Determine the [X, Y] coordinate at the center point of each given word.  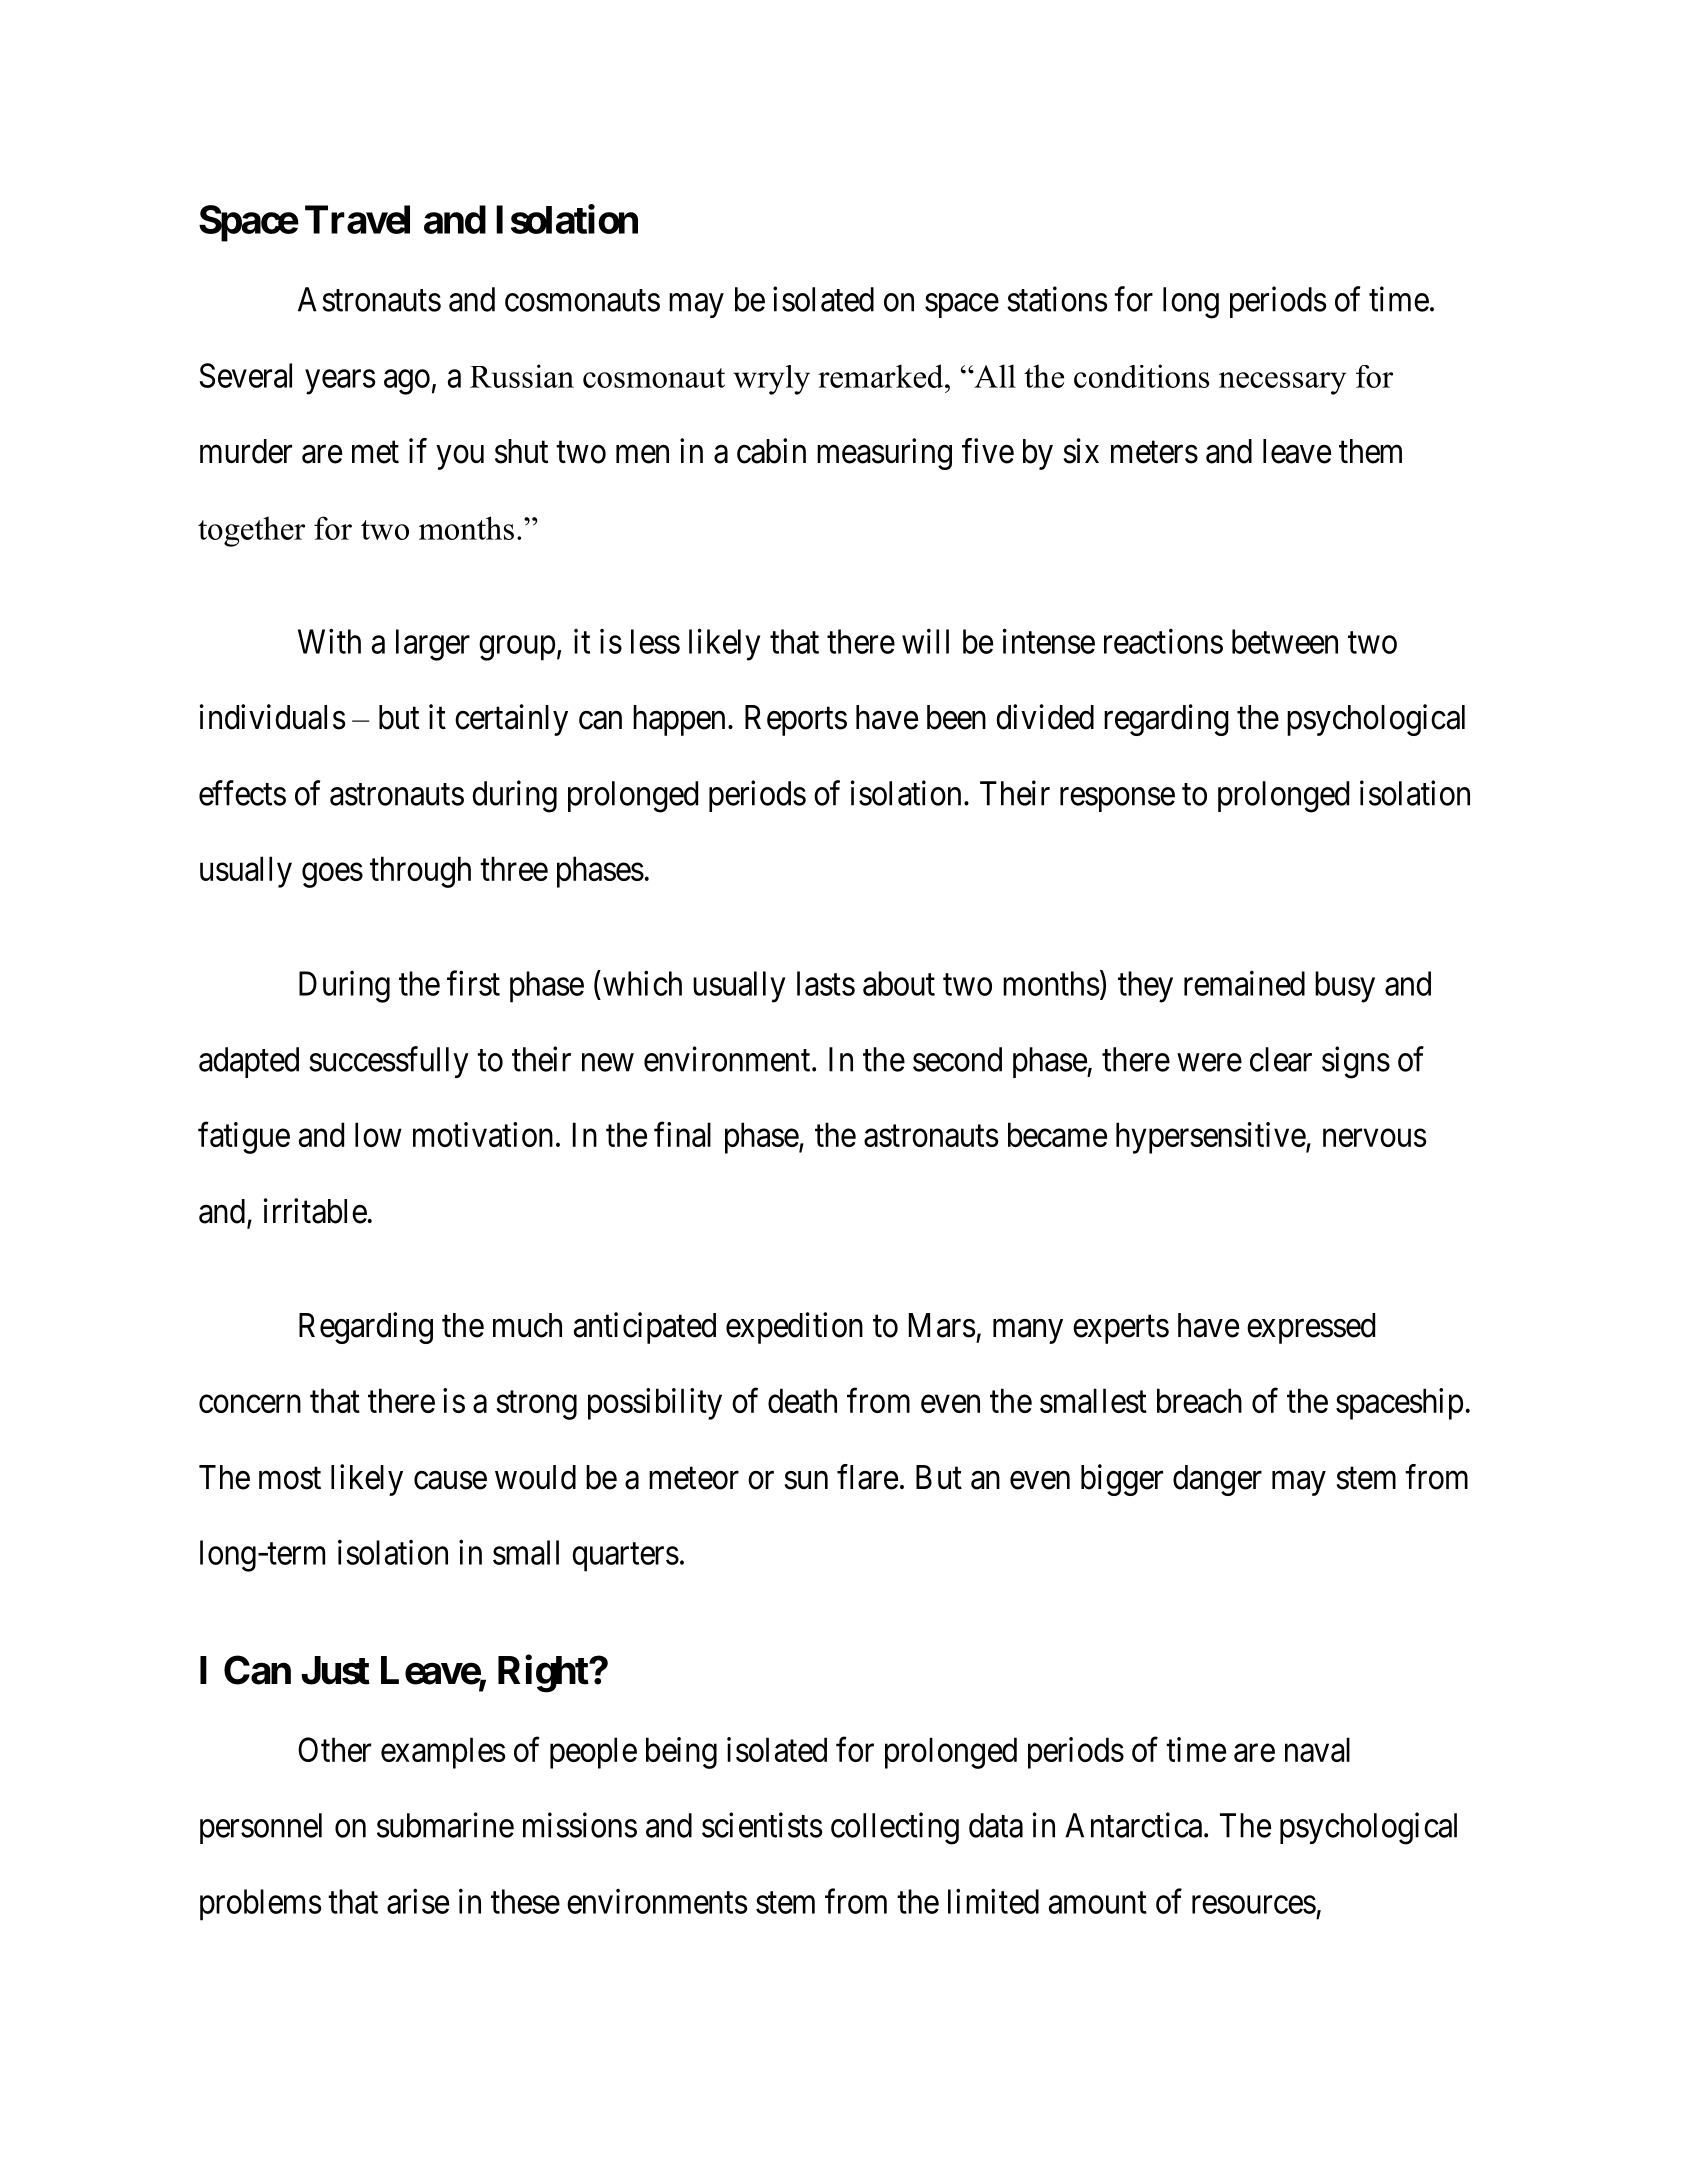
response [1117, 800]
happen [679, 720]
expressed [1311, 1328]
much [527, 1325]
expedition [794, 1328]
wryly [771, 380]
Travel [357, 219]
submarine [445, 1825]
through [420, 872]
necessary [1282, 383]
